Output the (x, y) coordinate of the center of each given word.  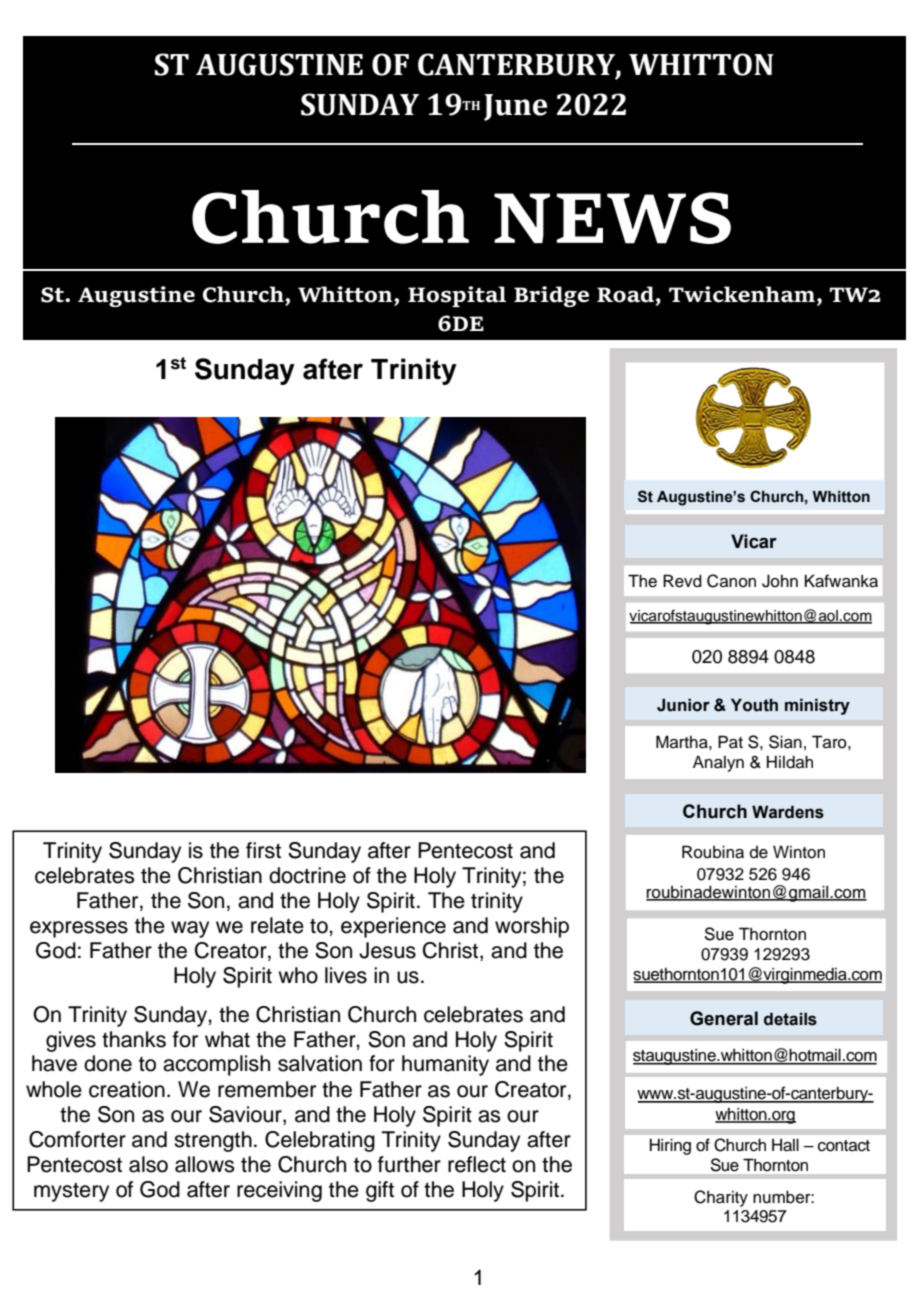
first (263, 850)
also (148, 1164)
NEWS (612, 218)
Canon (731, 581)
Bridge (551, 296)
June (515, 107)
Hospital (457, 296)
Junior (683, 705)
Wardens (788, 812)
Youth (754, 705)
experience (393, 927)
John (780, 581)
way (190, 929)
